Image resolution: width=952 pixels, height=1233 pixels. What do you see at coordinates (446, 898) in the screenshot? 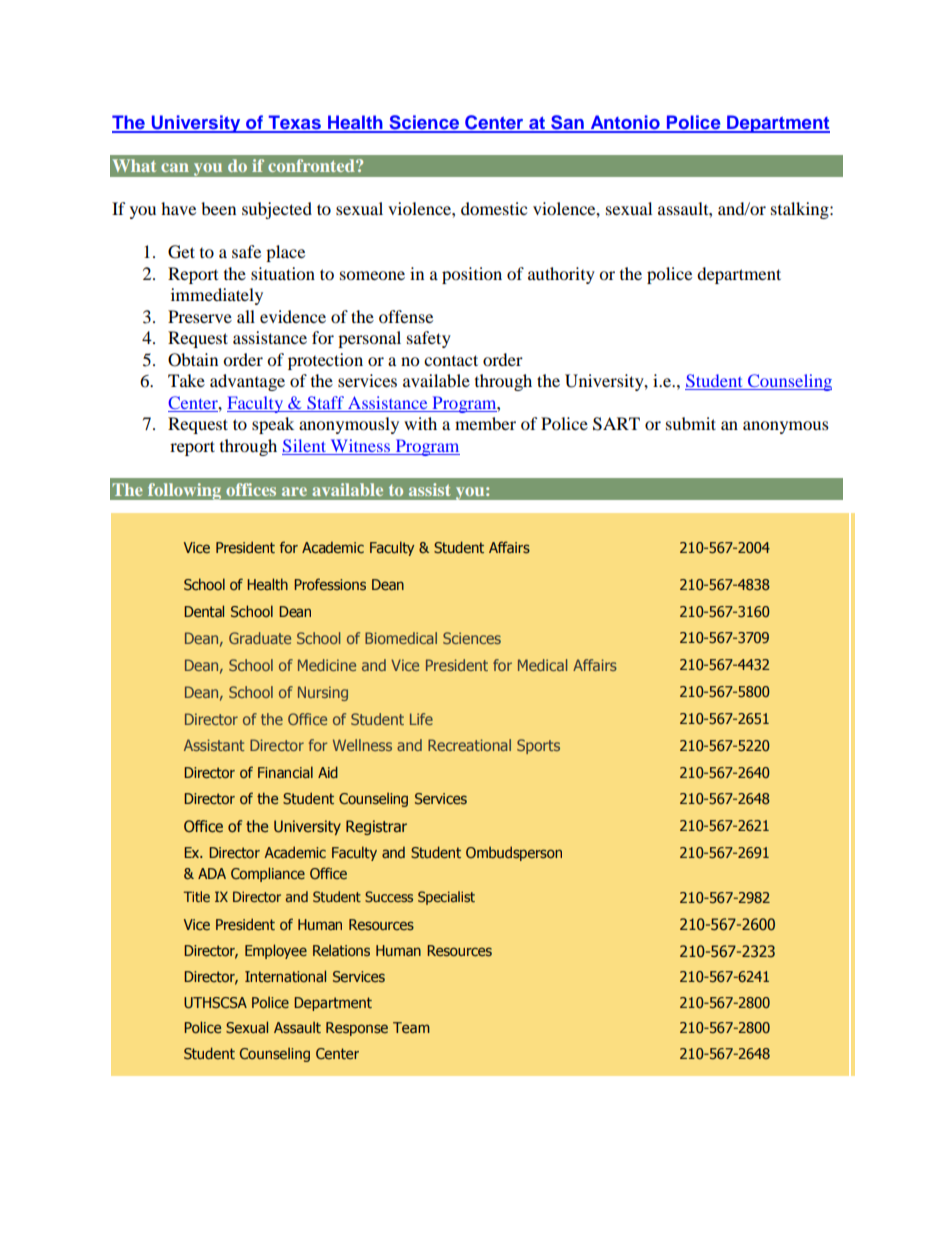
I see `Specialist` at bounding box center [446, 898].
